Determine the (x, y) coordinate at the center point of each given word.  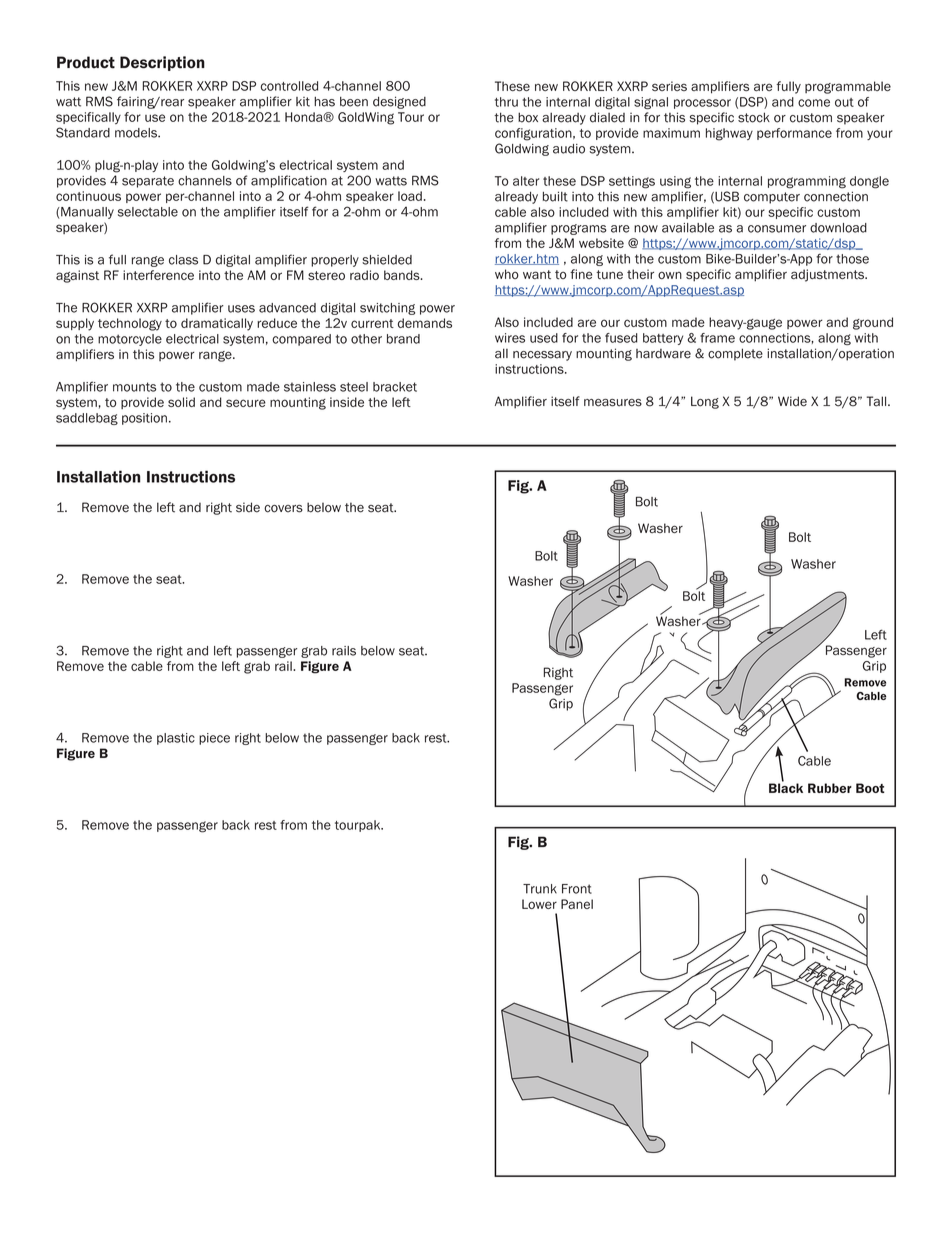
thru (506, 102)
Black (786, 787)
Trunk (540, 889)
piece (214, 739)
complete (735, 354)
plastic (176, 739)
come (814, 103)
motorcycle (130, 340)
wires (510, 338)
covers (283, 509)
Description (162, 63)
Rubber (830, 788)
